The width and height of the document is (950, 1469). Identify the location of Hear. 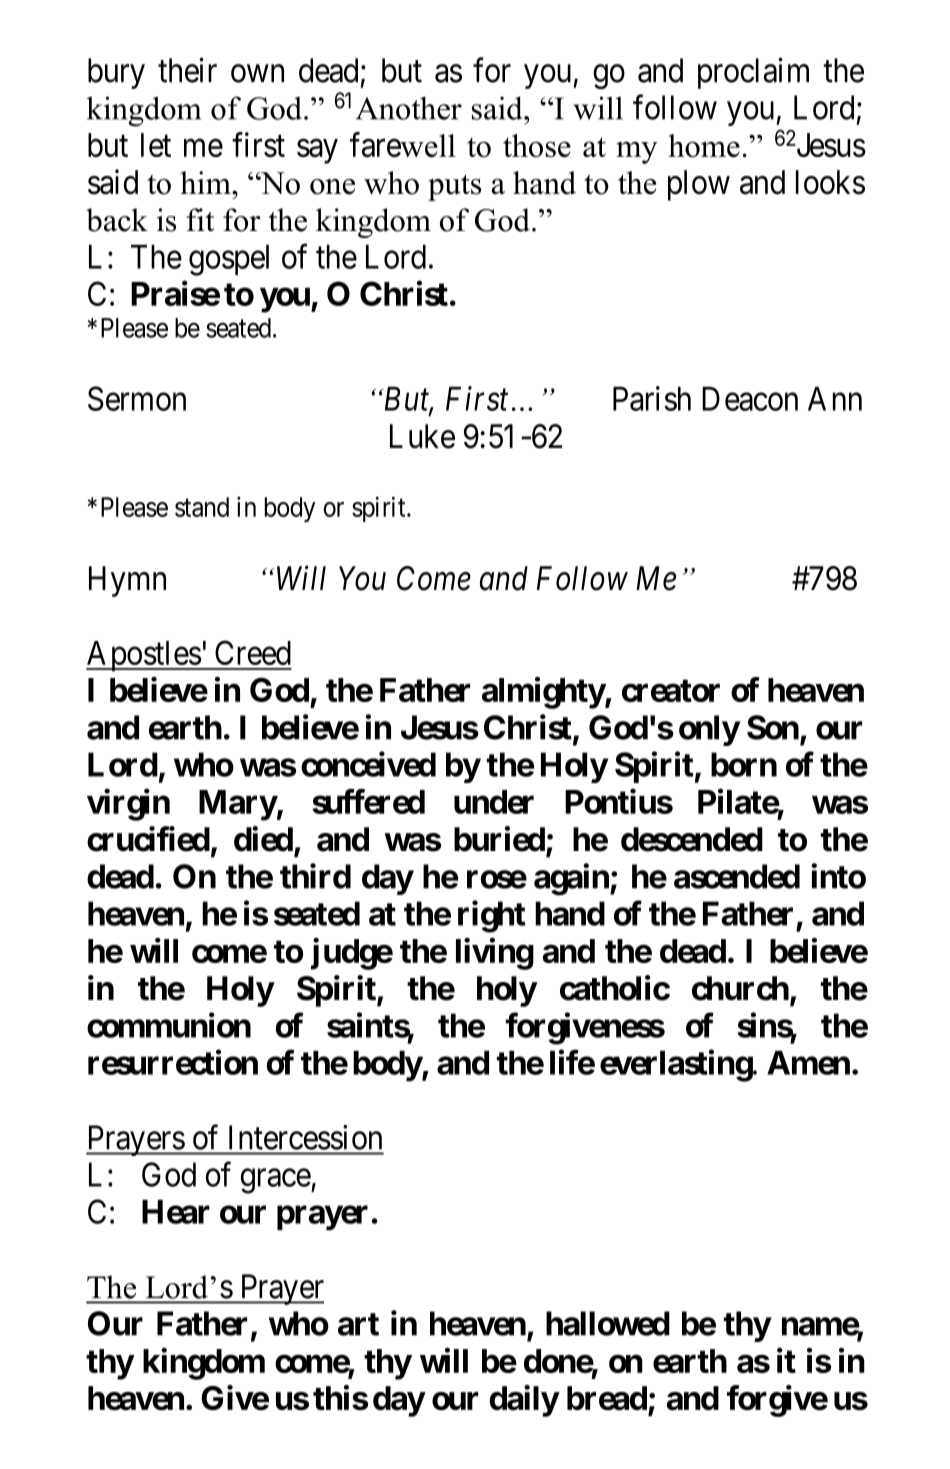
(176, 1212).
